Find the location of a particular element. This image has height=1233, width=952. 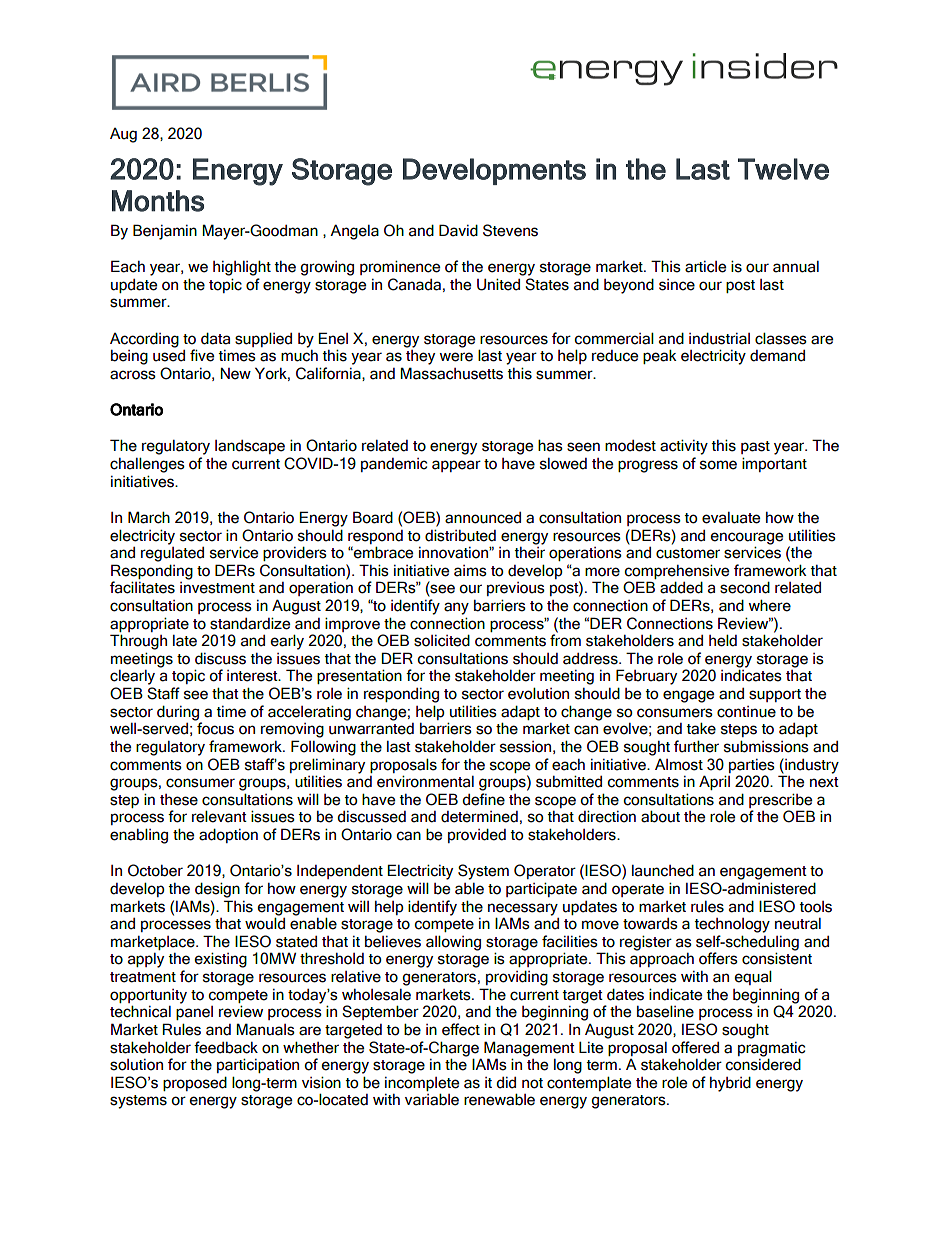

considered is located at coordinates (763, 1063).
